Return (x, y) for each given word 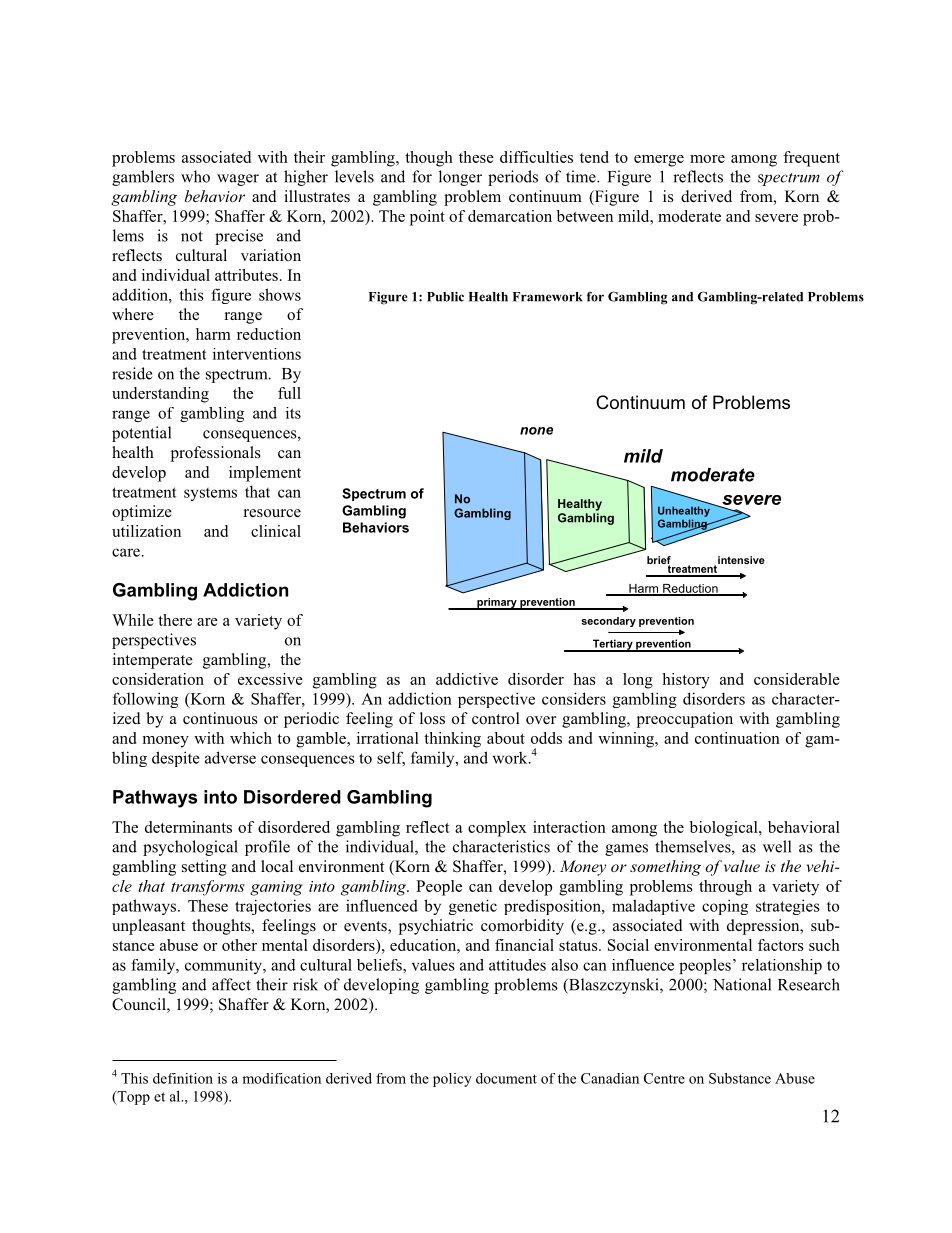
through (725, 888)
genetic (473, 907)
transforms (208, 888)
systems (210, 494)
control (496, 718)
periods (513, 178)
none (536, 431)
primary (497, 604)
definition (183, 1078)
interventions (257, 354)
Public (445, 297)
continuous (220, 718)
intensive (741, 560)
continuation (737, 738)
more (707, 159)
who (195, 176)
